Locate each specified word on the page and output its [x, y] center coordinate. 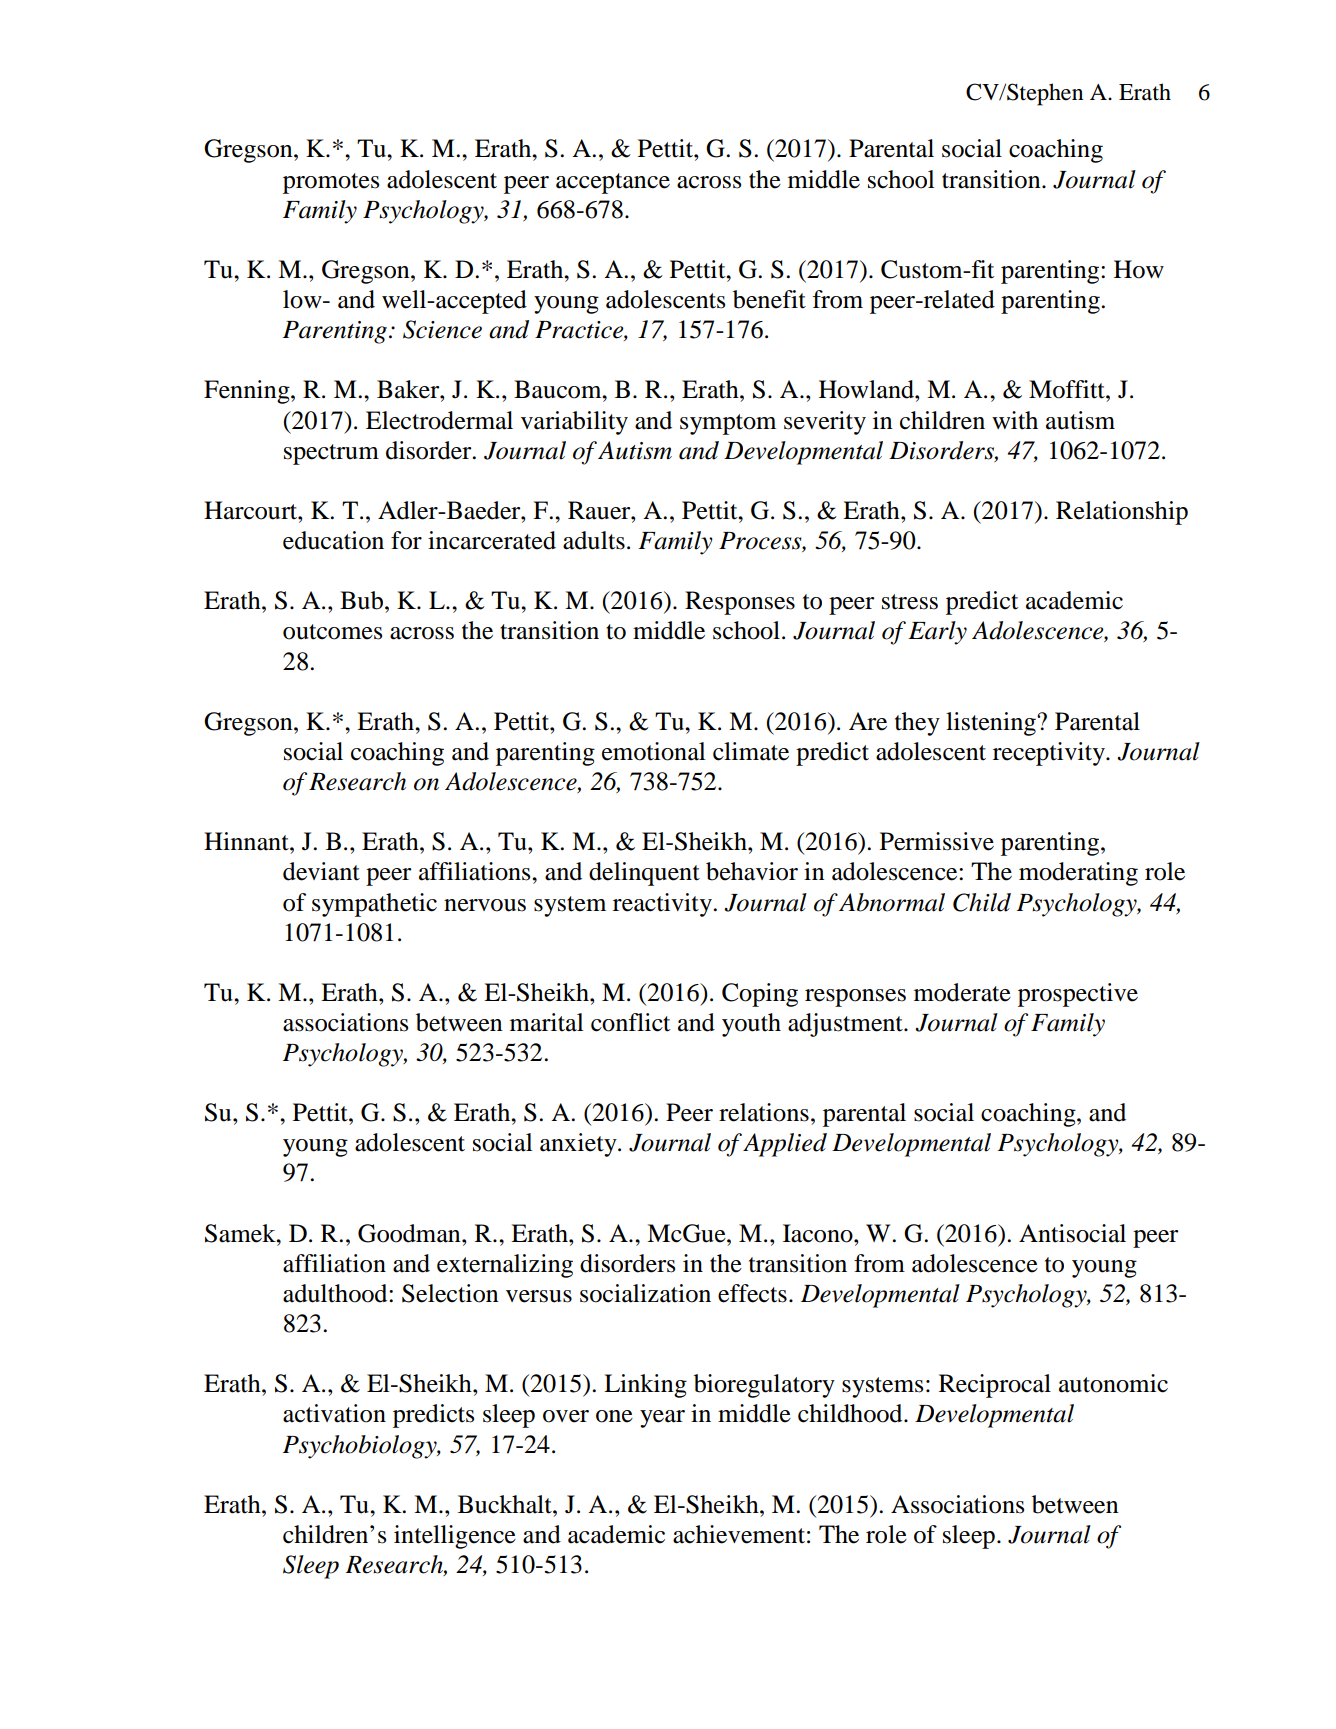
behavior [752, 871]
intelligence [455, 1537]
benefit [769, 299]
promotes [331, 183]
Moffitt [1068, 389]
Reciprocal [995, 1386]
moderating [1078, 874]
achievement [739, 1534]
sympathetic [374, 905]
